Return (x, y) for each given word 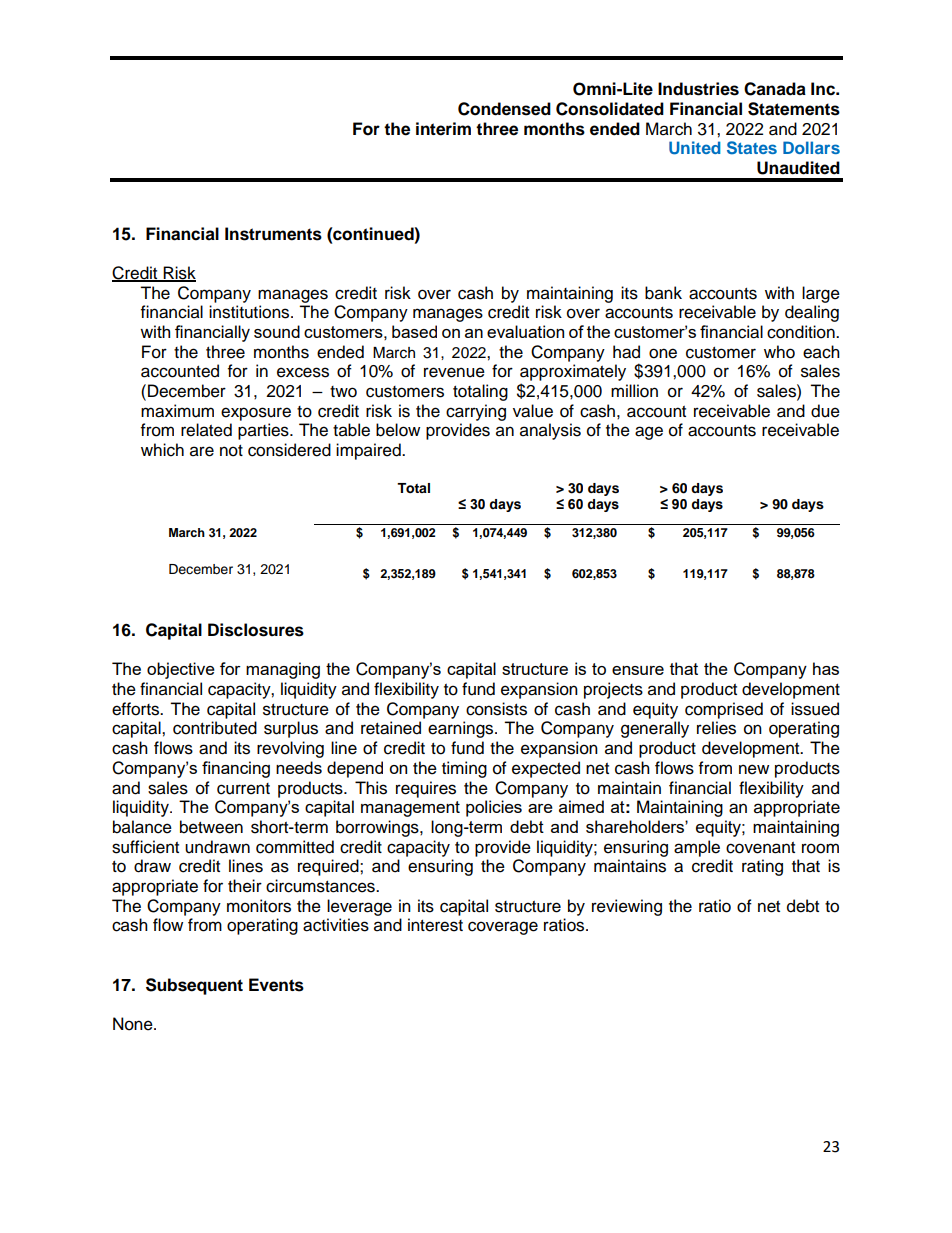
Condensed (504, 109)
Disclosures (256, 630)
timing (464, 769)
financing (236, 769)
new (754, 769)
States (752, 148)
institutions (250, 312)
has (826, 668)
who (779, 352)
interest (435, 925)
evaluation (525, 331)
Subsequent (194, 986)
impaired (369, 451)
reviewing (627, 907)
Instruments (273, 234)
